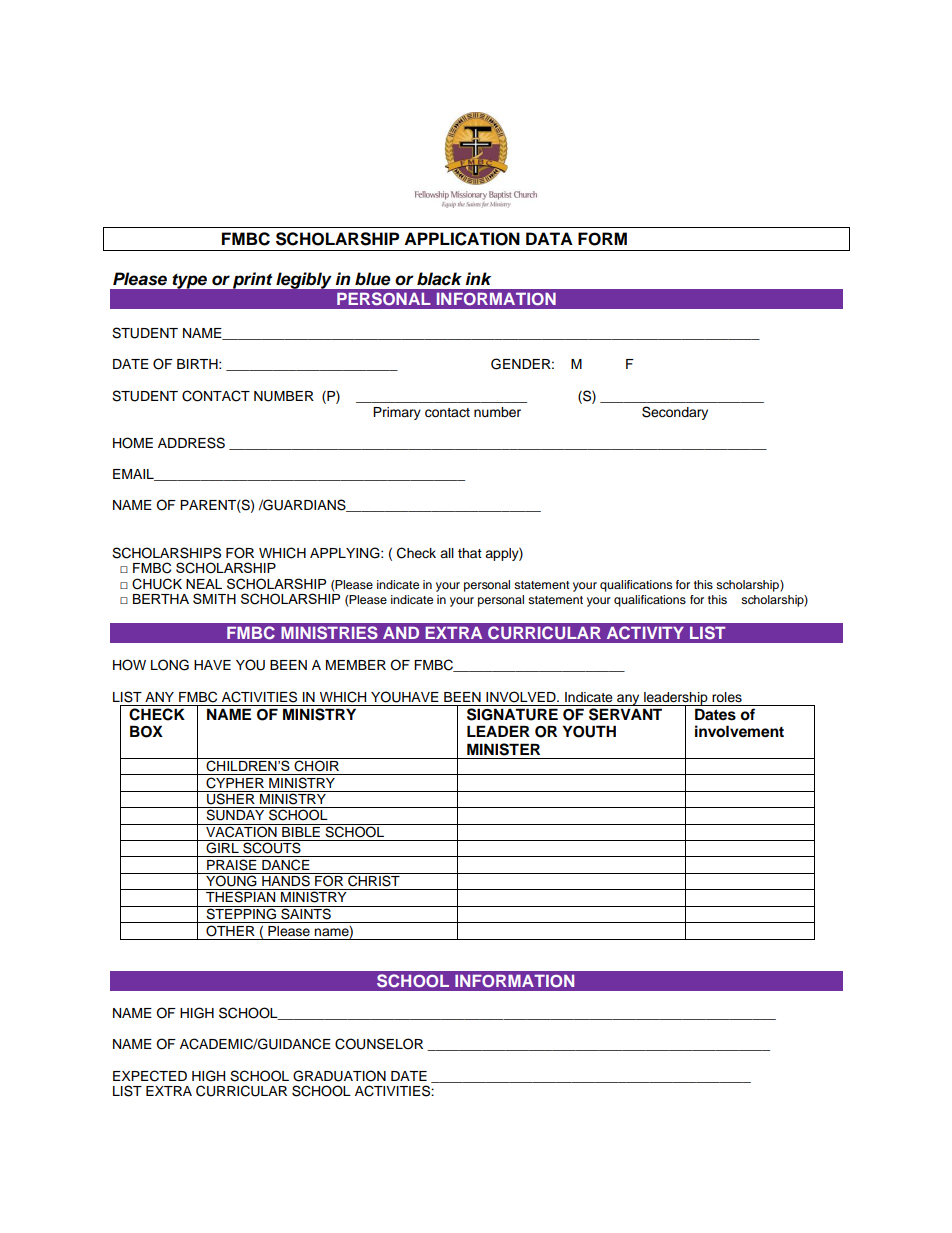  Describe the element at coordinates (447, 553) in the document. I see `all` at that location.
